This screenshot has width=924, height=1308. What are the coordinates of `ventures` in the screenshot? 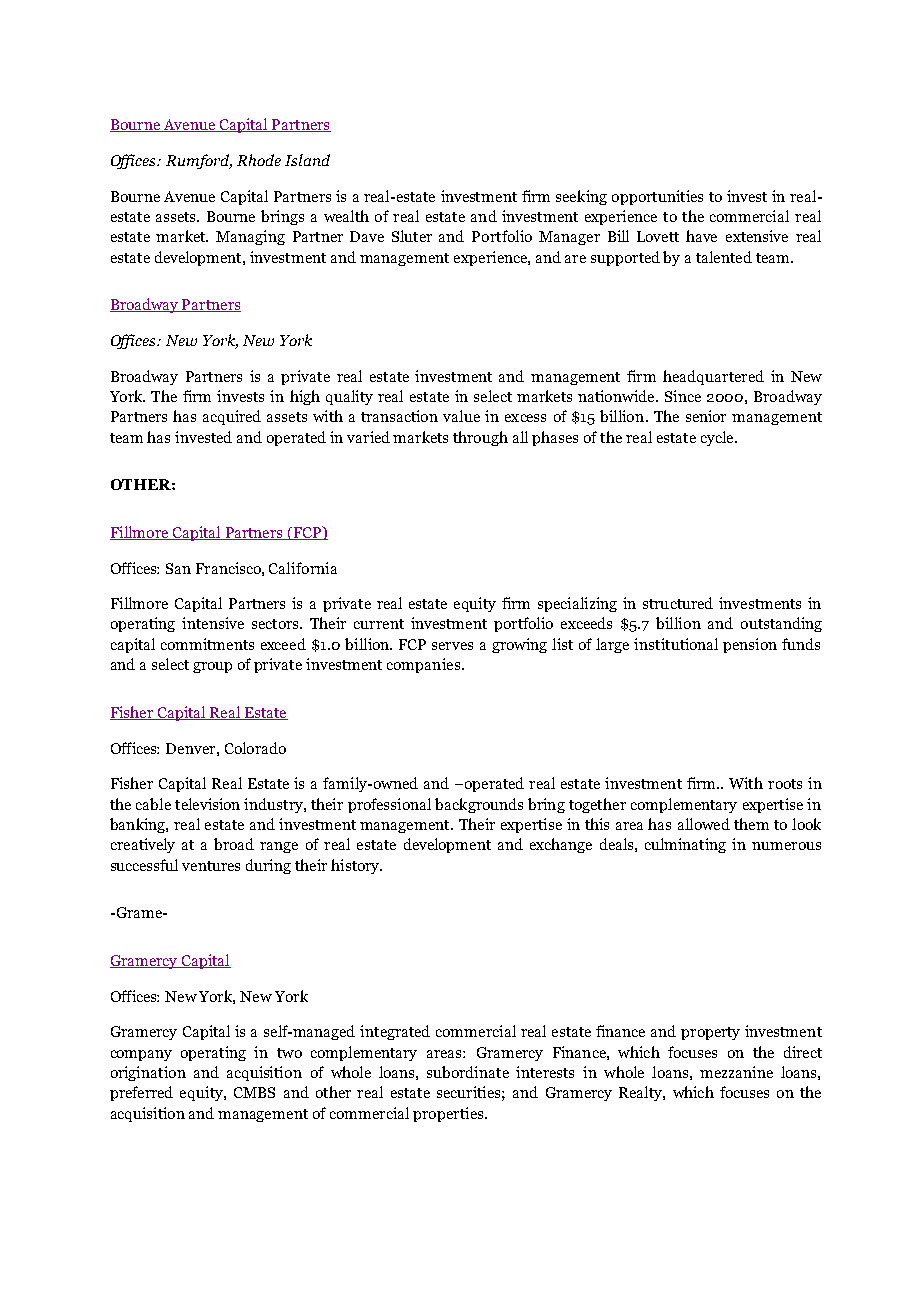 It's located at (211, 866).
